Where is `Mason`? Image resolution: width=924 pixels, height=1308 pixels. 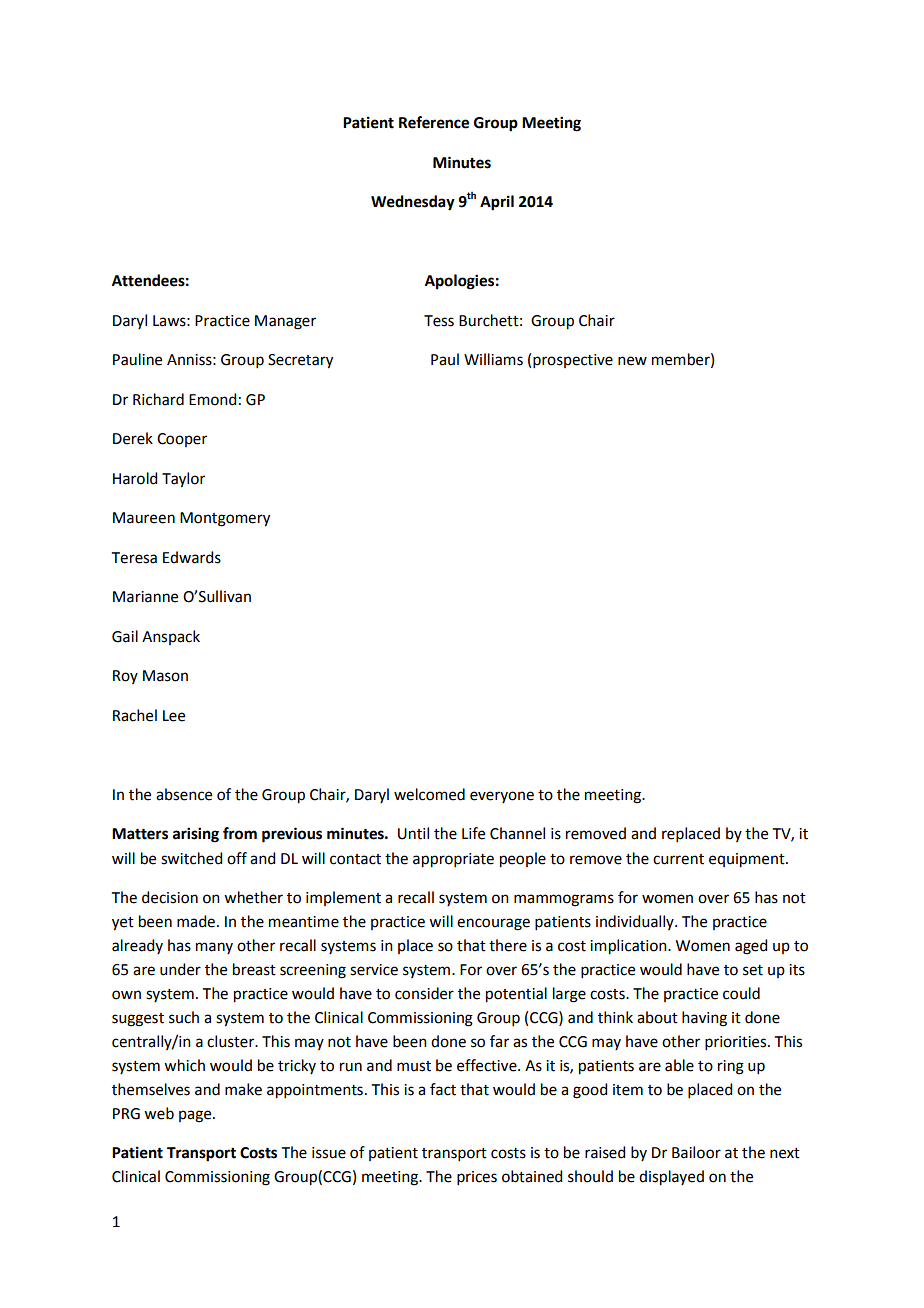
Mason is located at coordinates (165, 676).
